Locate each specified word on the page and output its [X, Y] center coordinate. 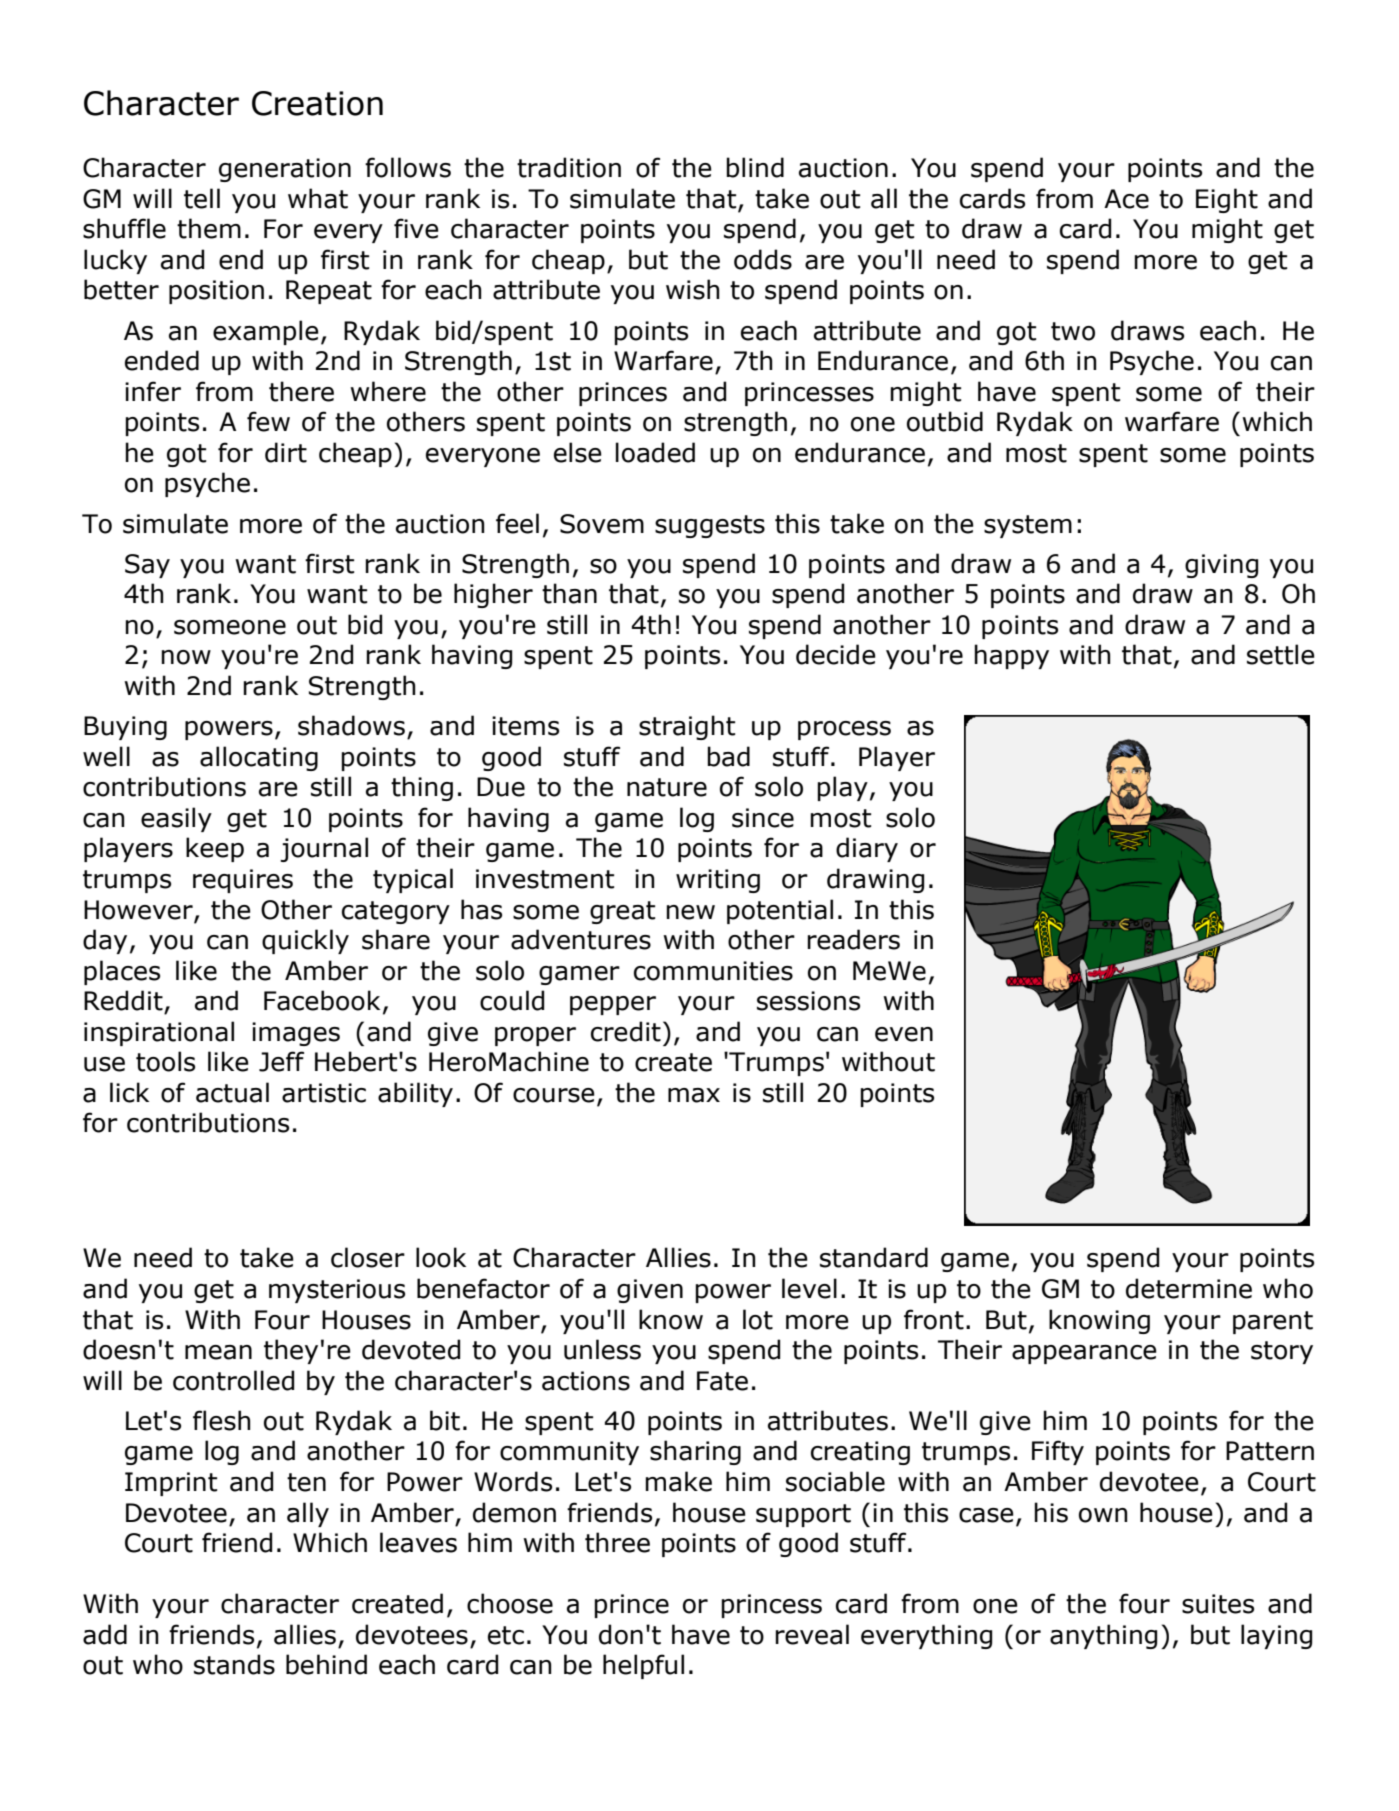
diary [867, 849]
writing [718, 881]
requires [243, 881]
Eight [1227, 200]
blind [755, 167]
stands [234, 1664]
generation [285, 170]
